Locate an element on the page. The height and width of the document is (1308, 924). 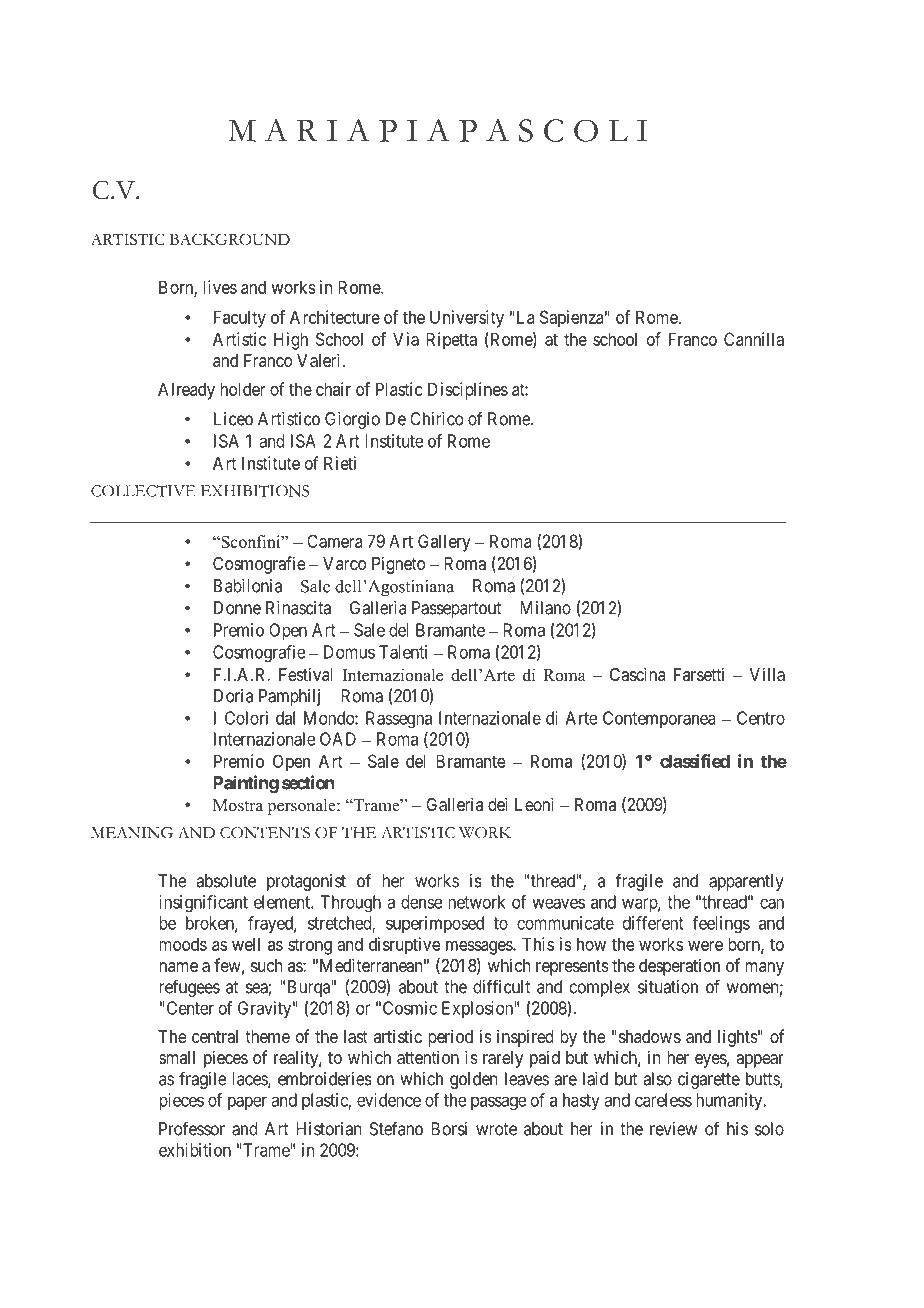
paper is located at coordinates (247, 1103).
